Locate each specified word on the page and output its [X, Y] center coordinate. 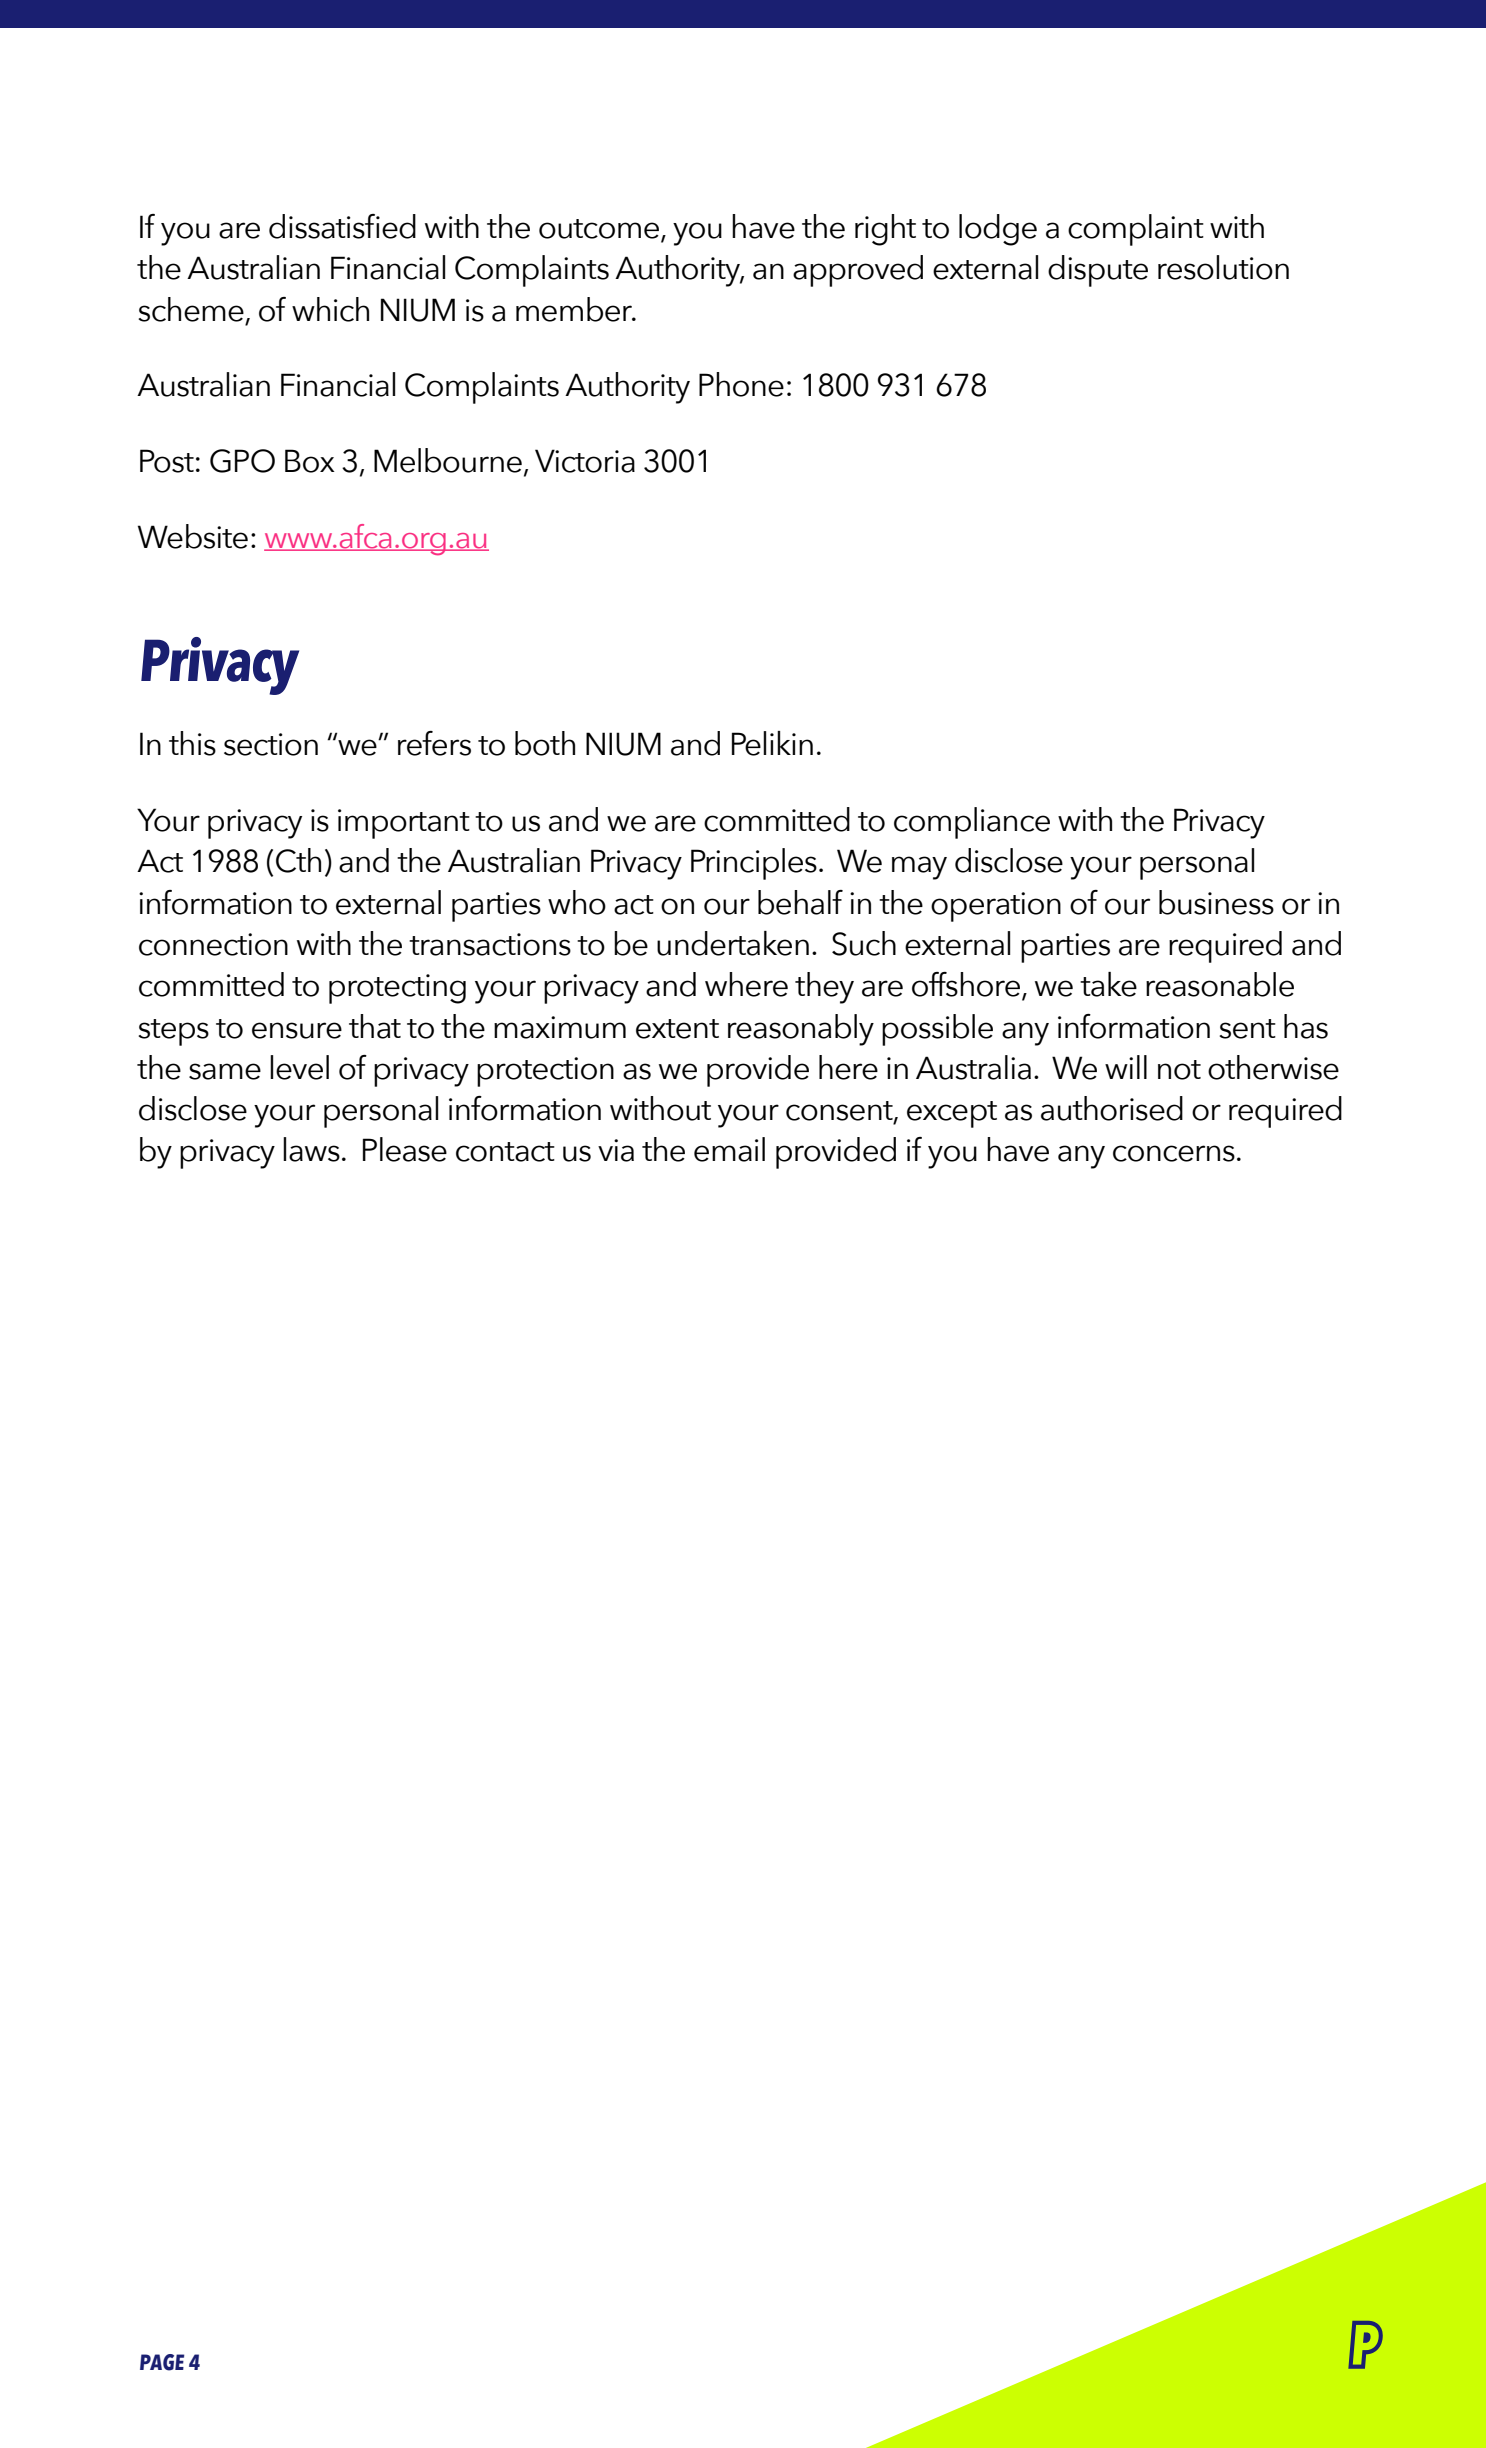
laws [311, 1149]
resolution [1223, 267]
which [330, 309]
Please [405, 1149]
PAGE [162, 2362]
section [271, 744]
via [616, 1150]
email [729, 1149]
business [1216, 902]
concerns [1174, 1153]
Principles [754, 864]
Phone [741, 384]
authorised [1112, 1108]
